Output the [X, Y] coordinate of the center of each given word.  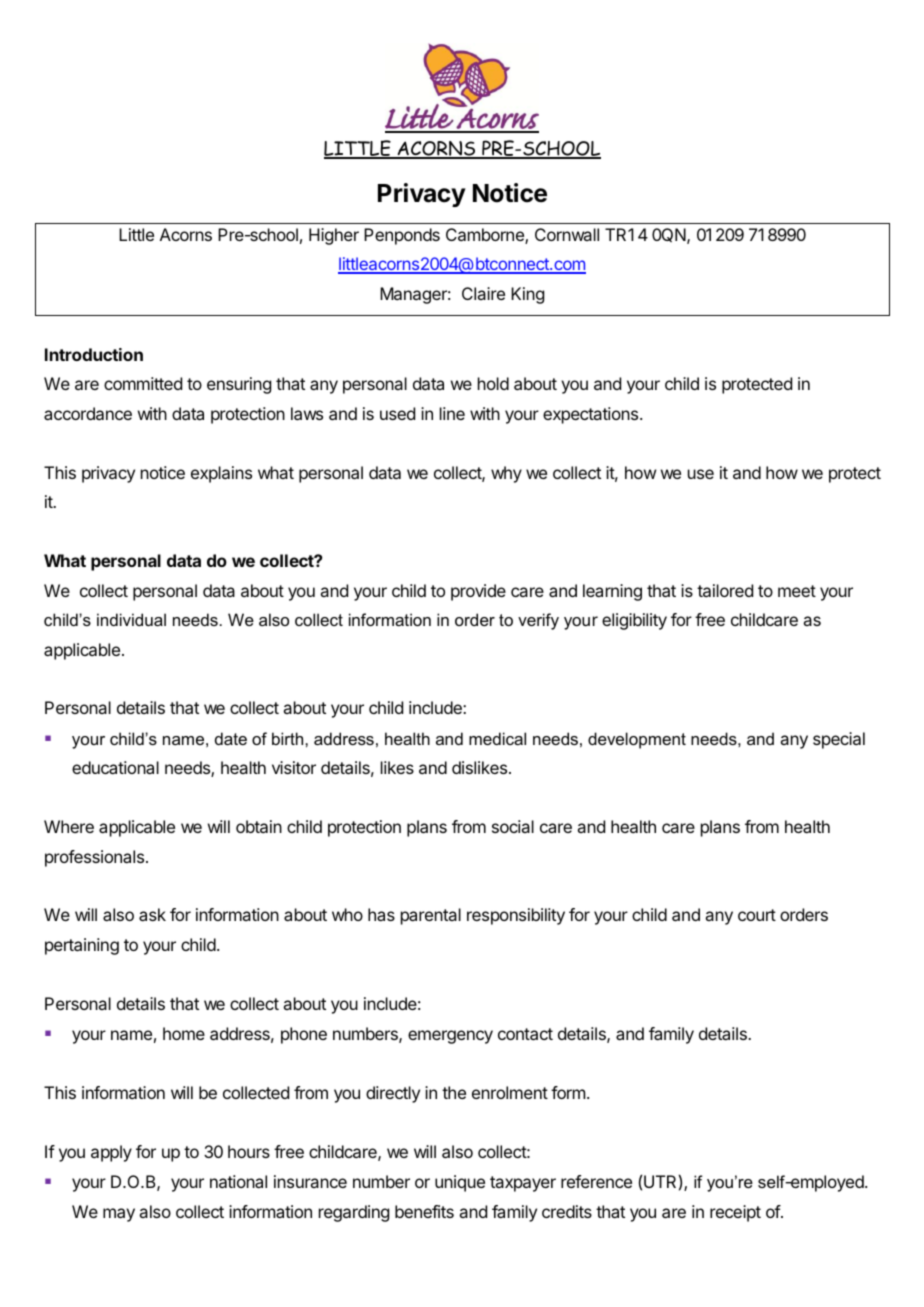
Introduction [94, 354]
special [839, 740]
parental [431, 916]
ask [152, 914]
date [231, 738]
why [506, 474]
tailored [725, 590]
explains [221, 474]
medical [497, 738]
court [757, 915]
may [119, 1215]
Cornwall [567, 234]
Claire [483, 293]
